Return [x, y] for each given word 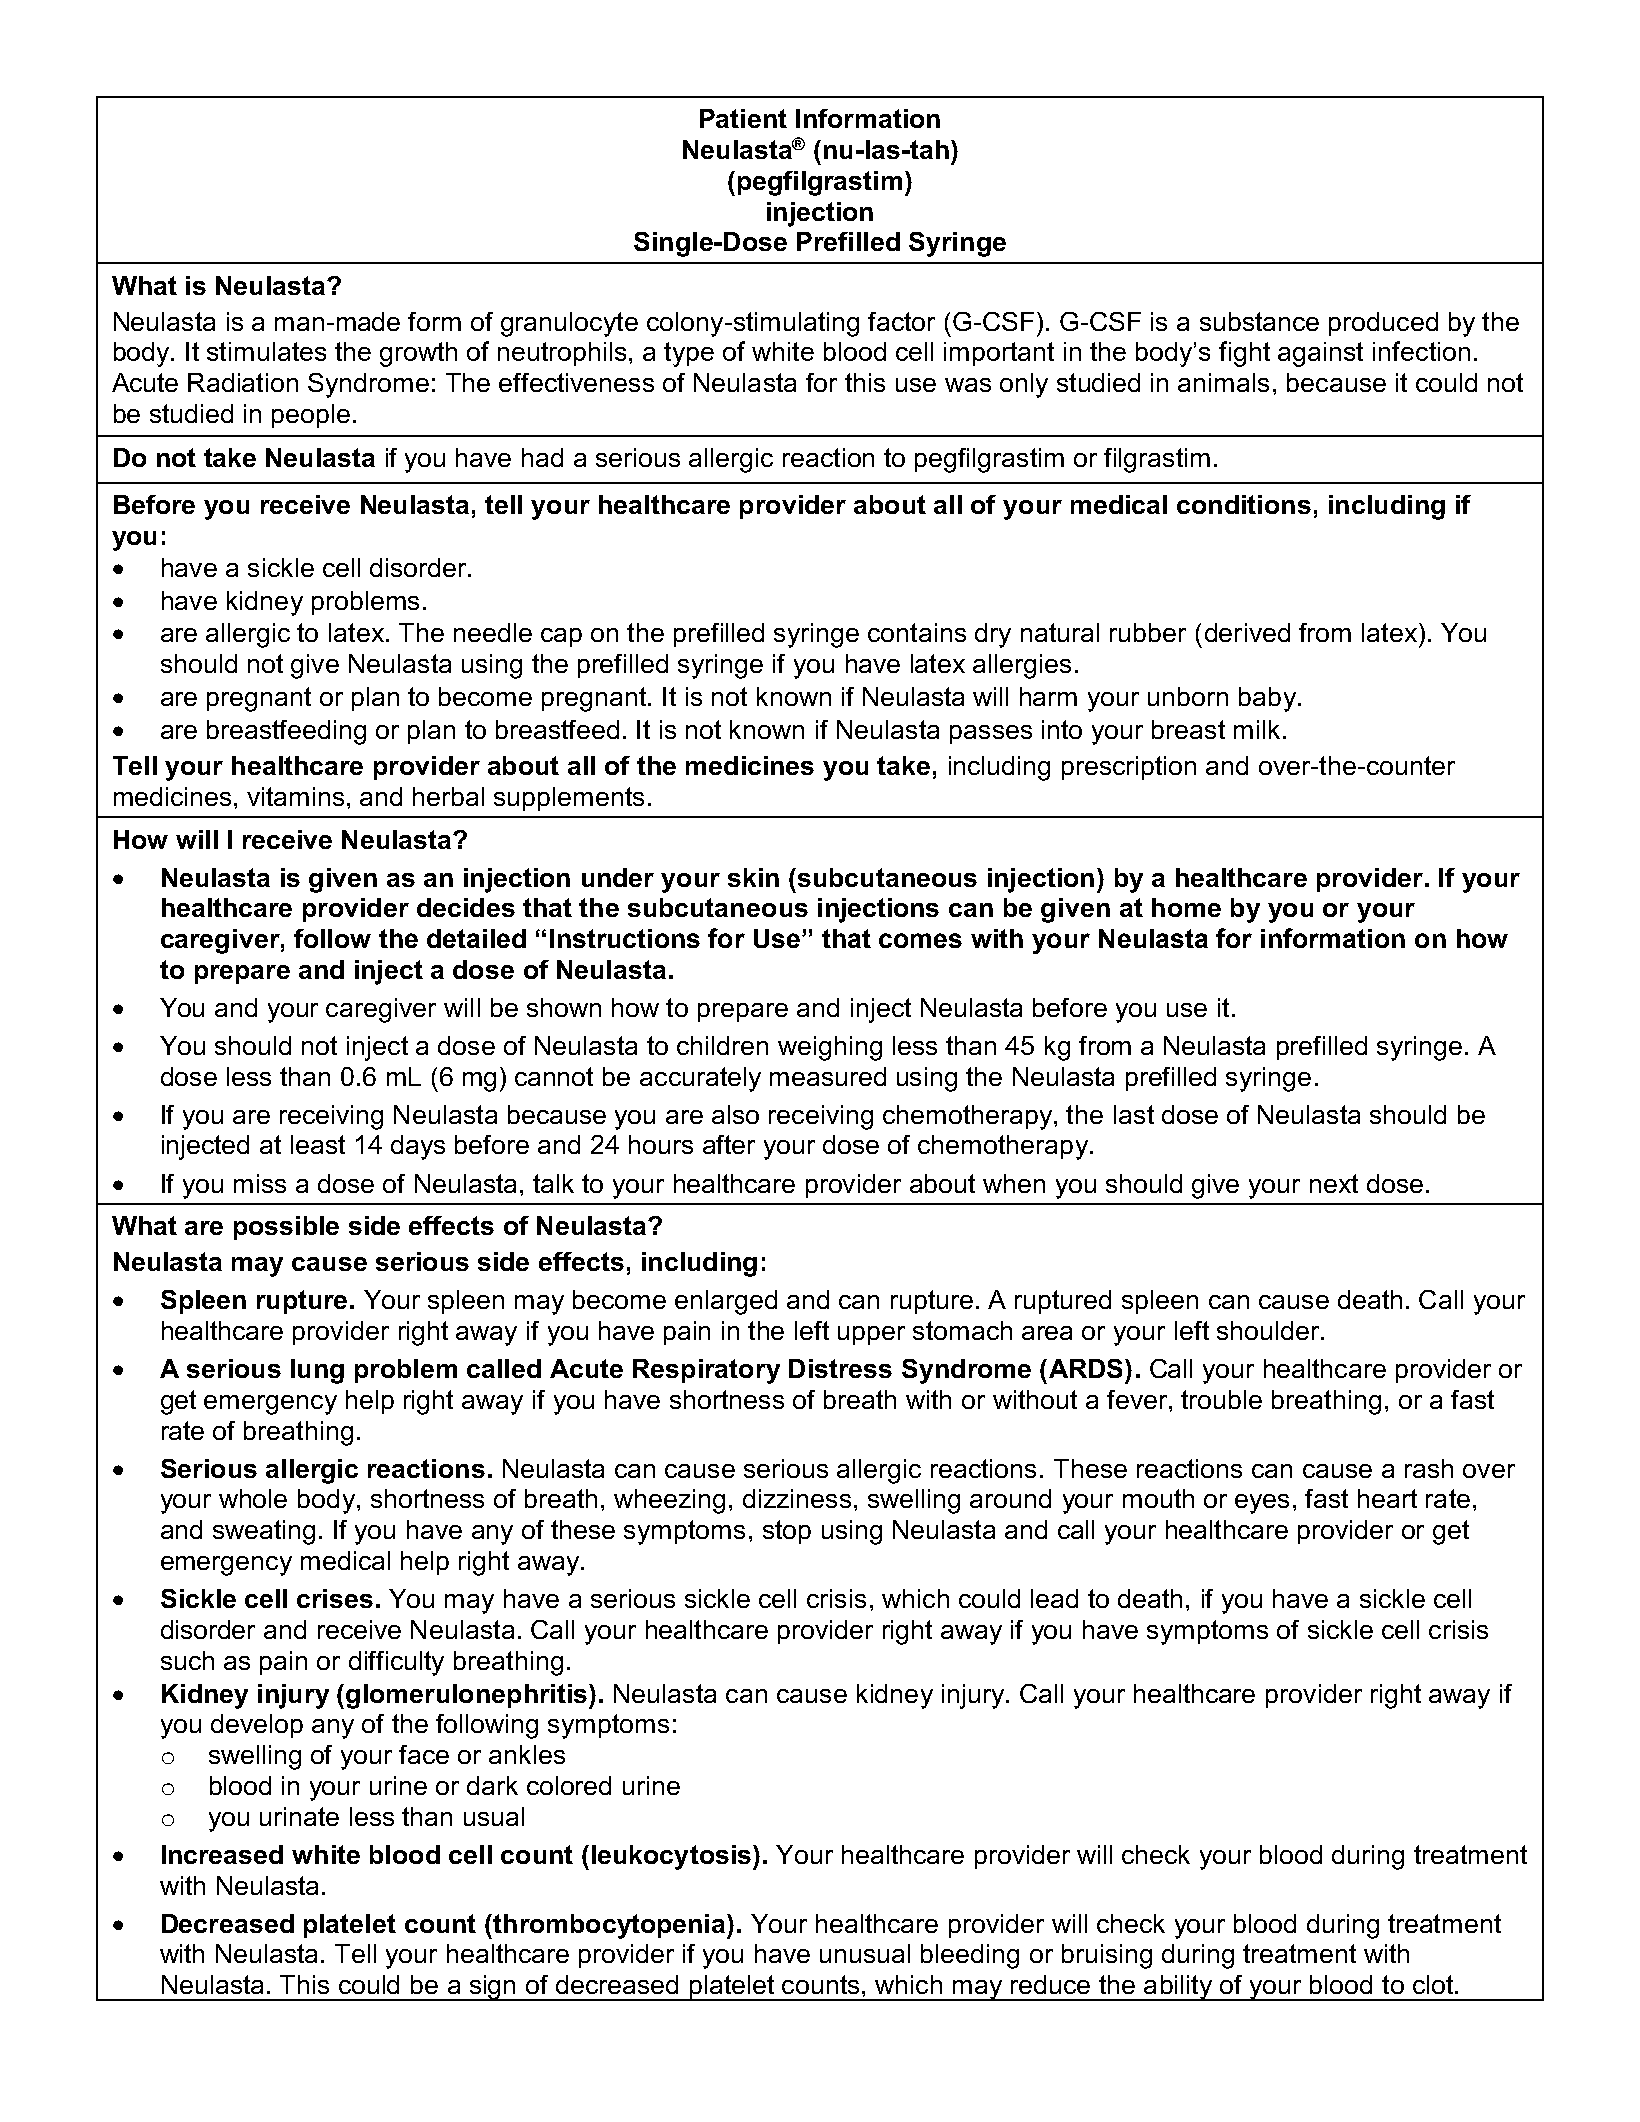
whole [253, 1498]
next [1334, 1183]
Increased [222, 1854]
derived [1247, 632]
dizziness [797, 1498]
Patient [743, 118]
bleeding [970, 1956]
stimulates [266, 351]
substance [1259, 321]
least [318, 1144]
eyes [1262, 1504]
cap [561, 637]
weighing [830, 1048]
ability [1178, 1988]
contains [917, 632]
